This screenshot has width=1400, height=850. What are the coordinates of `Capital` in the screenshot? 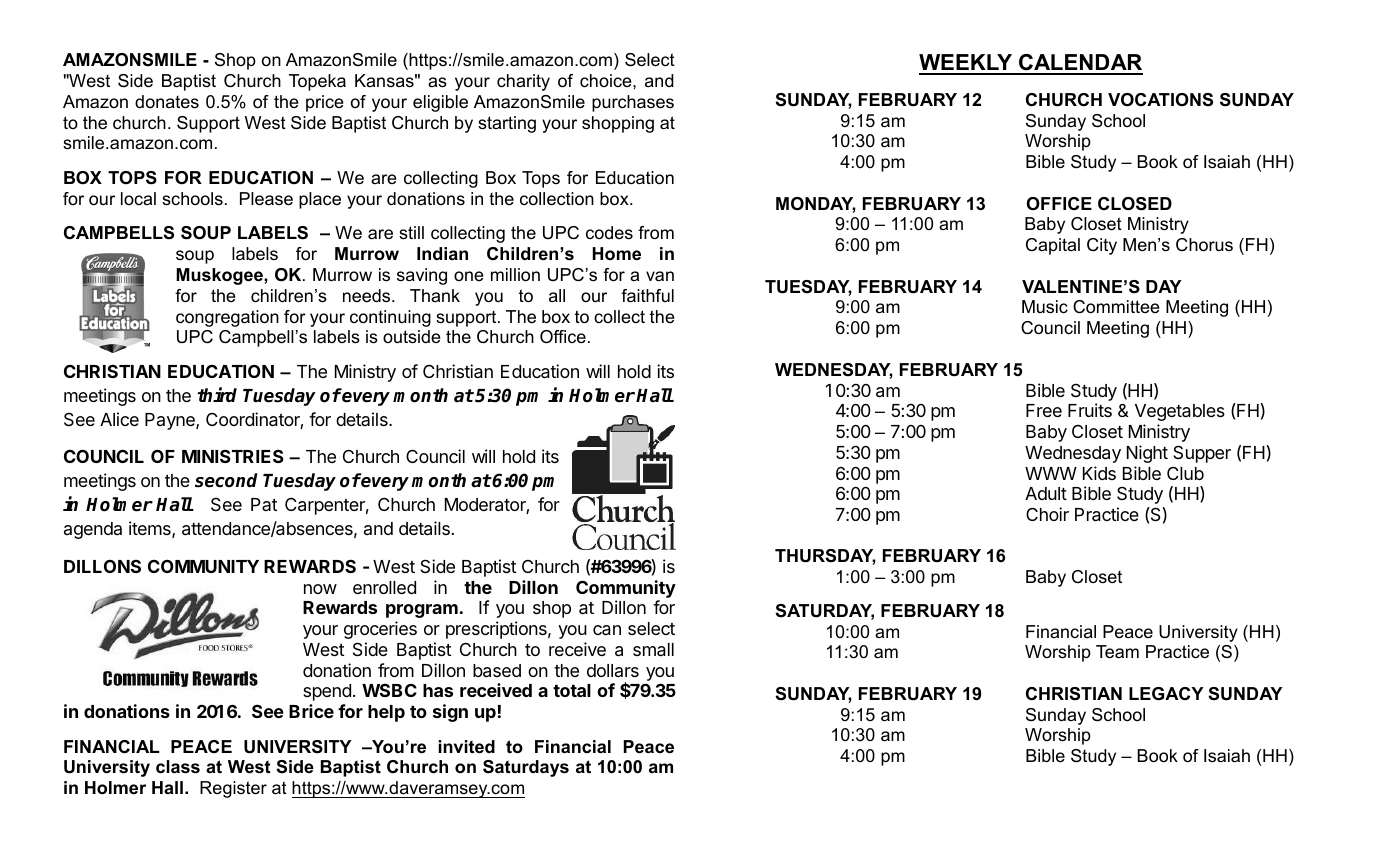 It's located at (1053, 246).
